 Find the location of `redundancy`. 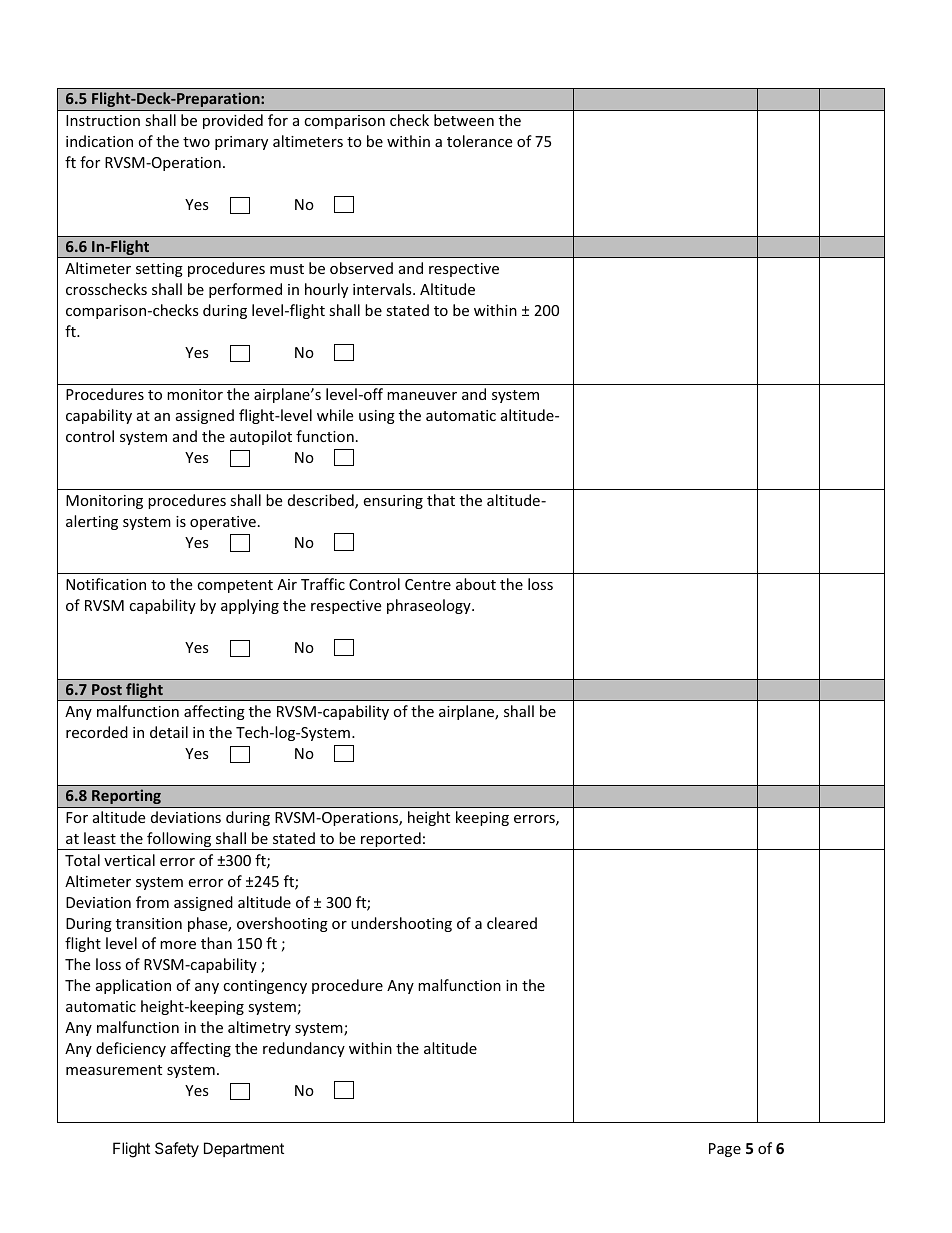

redundancy is located at coordinates (304, 1049).
